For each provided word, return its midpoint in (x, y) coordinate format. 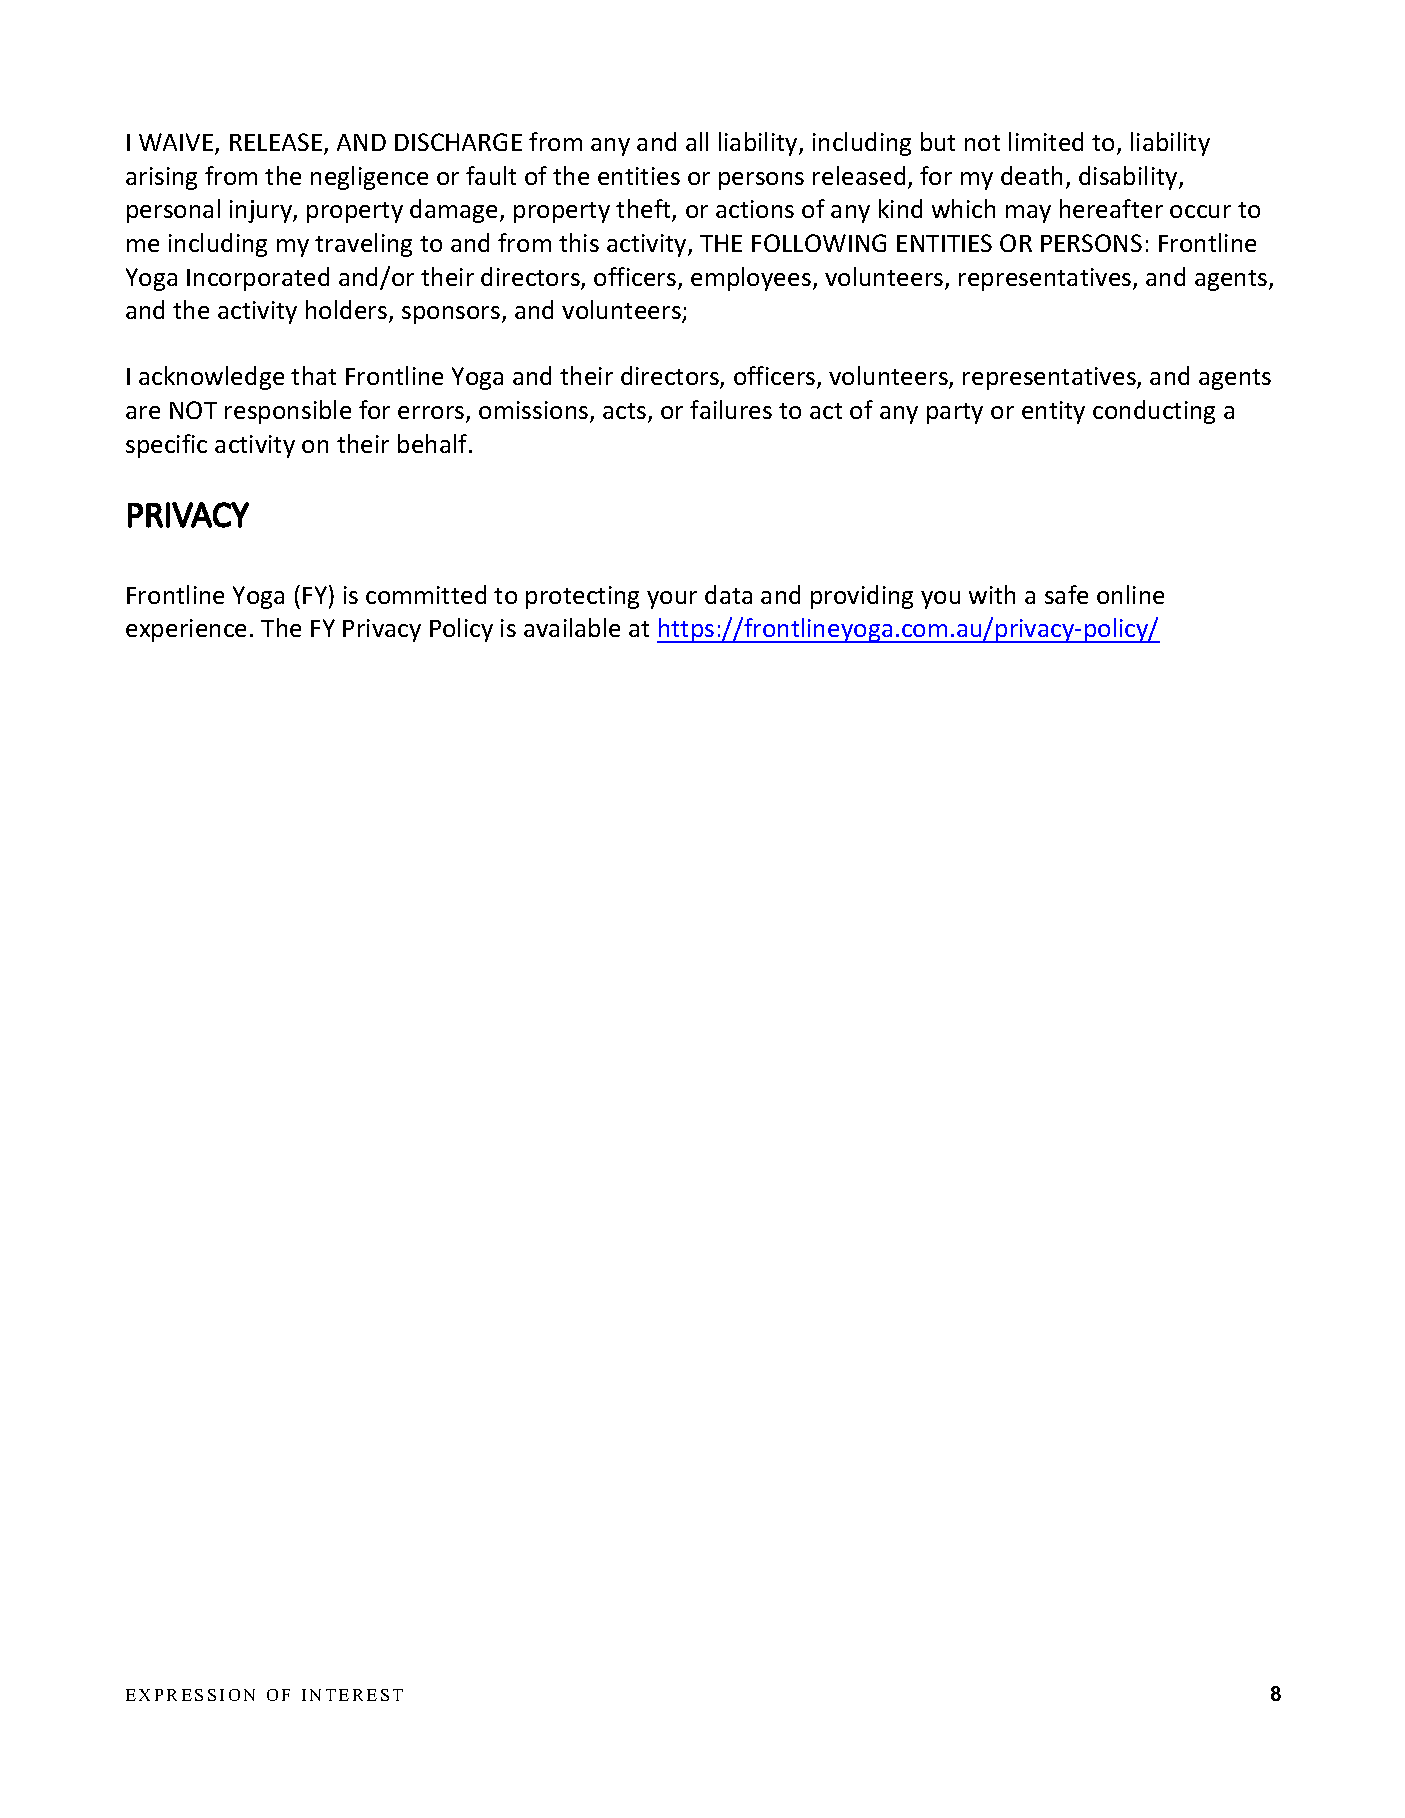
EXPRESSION (190, 1695)
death (1031, 175)
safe (1066, 594)
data (728, 594)
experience (186, 630)
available (572, 627)
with (992, 594)
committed (426, 594)
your (672, 600)
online (1130, 594)
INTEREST (352, 1695)
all (697, 141)
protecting (582, 597)
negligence (369, 178)
